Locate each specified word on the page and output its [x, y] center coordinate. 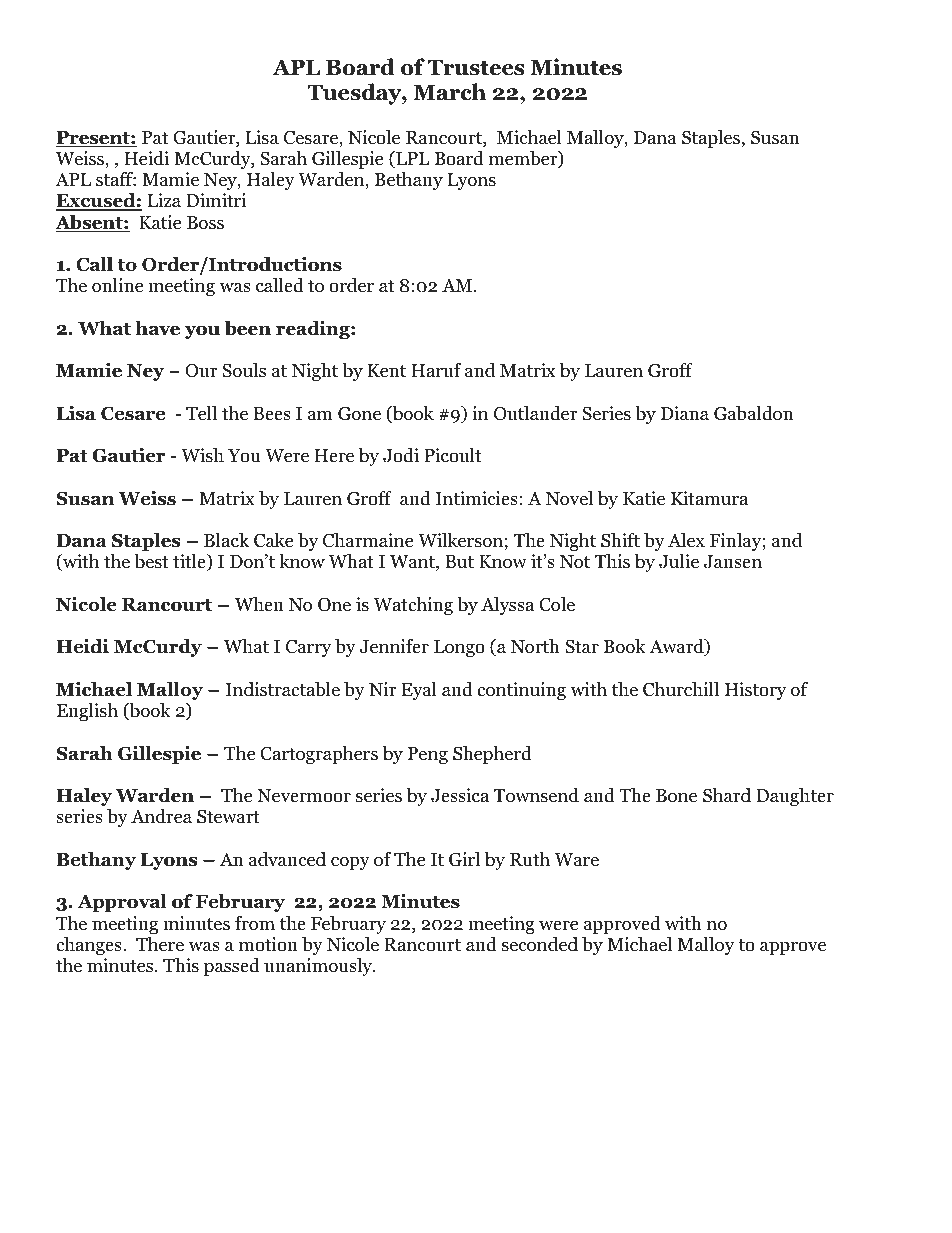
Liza [164, 200]
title [190, 562]
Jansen [733, 562]
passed [232, 967]
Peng [428, 755]
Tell [201, 413]
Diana [685, 413]
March [449, 92]
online [117, 285]
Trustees [476, 68]
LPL [412, 159]
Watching [413, 606]
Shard [727, 795]
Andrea [161, 816]
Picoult [453, 455]
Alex [686, 540]
